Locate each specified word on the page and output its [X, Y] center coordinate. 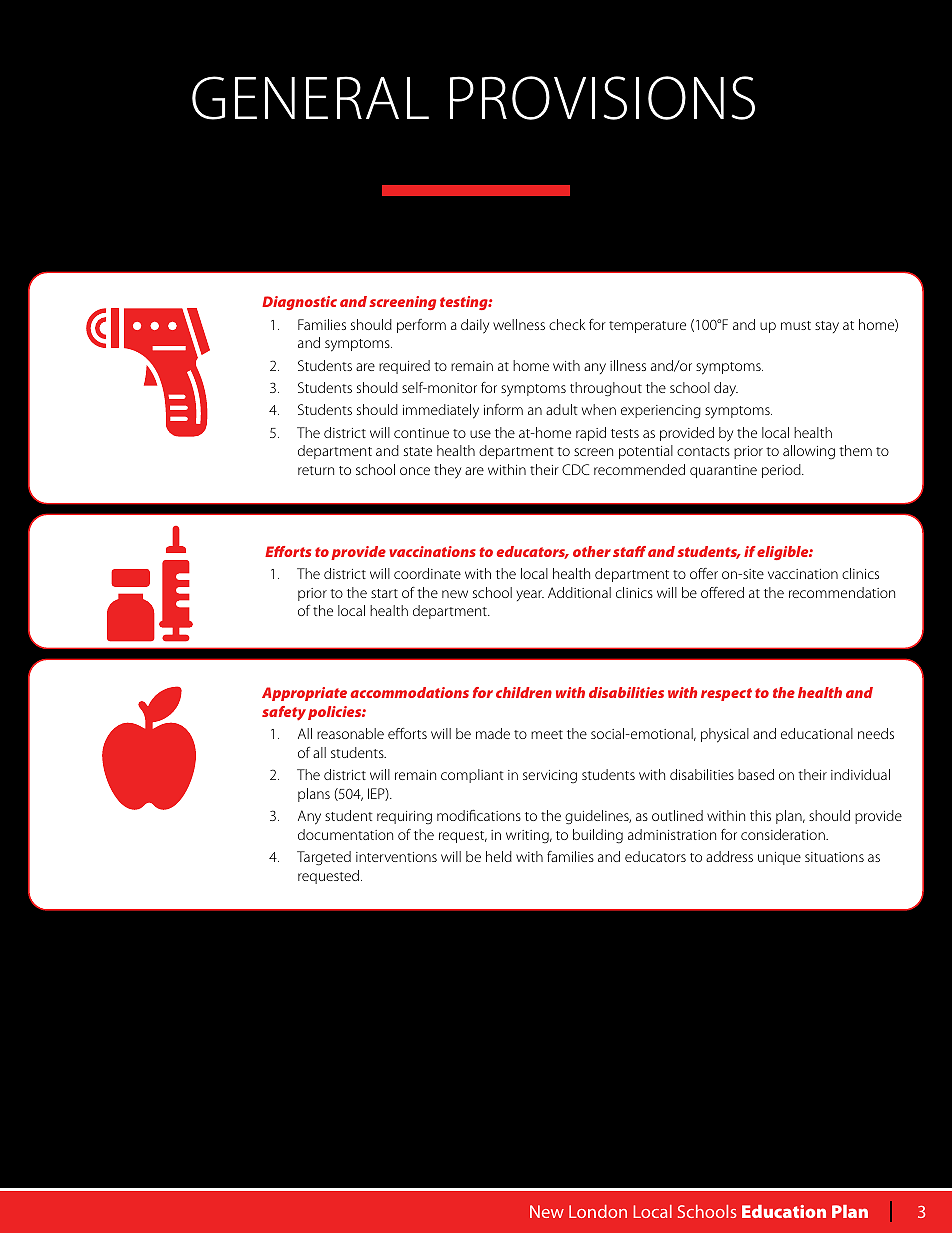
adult [562, 409]
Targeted [324, 858]
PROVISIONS [602, 98]
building [598, 836]
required [404, 367]
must [796, 325]
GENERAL [310, 98]
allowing [809, 452]
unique [779, 858]
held [499, 856]
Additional [579, 592]
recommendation [842, 592]
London [598, 1211]
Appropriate [304, 694]
